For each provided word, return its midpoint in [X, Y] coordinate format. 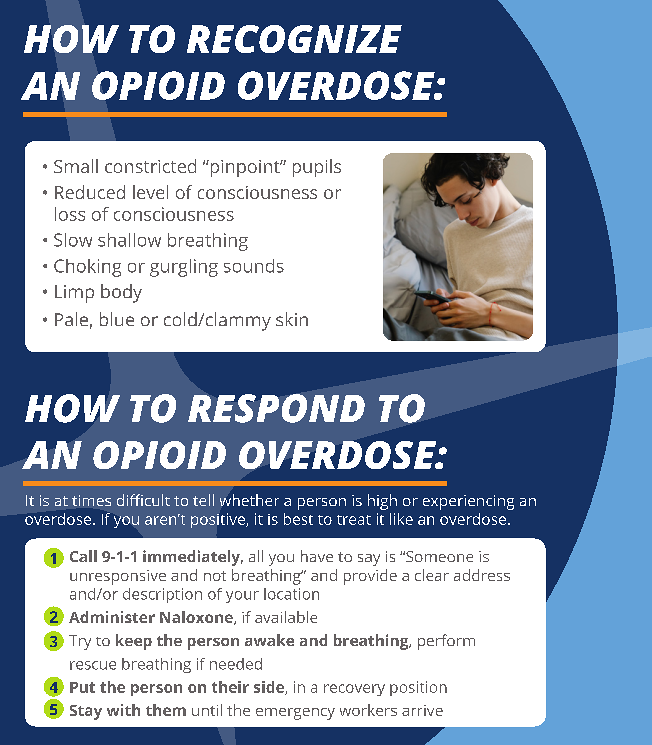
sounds [254, 266]
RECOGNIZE [294, 39]
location [291, 594]
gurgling [184, 268]
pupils [317, 168]
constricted [150, 166]
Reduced [90, 192]
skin [292, 319]
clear [432, 575]
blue [117, 319]
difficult [143, 500]
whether [249, 500]
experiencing [468, 502]
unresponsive [118, 577]
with [123, 710]
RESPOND [276, 408]
